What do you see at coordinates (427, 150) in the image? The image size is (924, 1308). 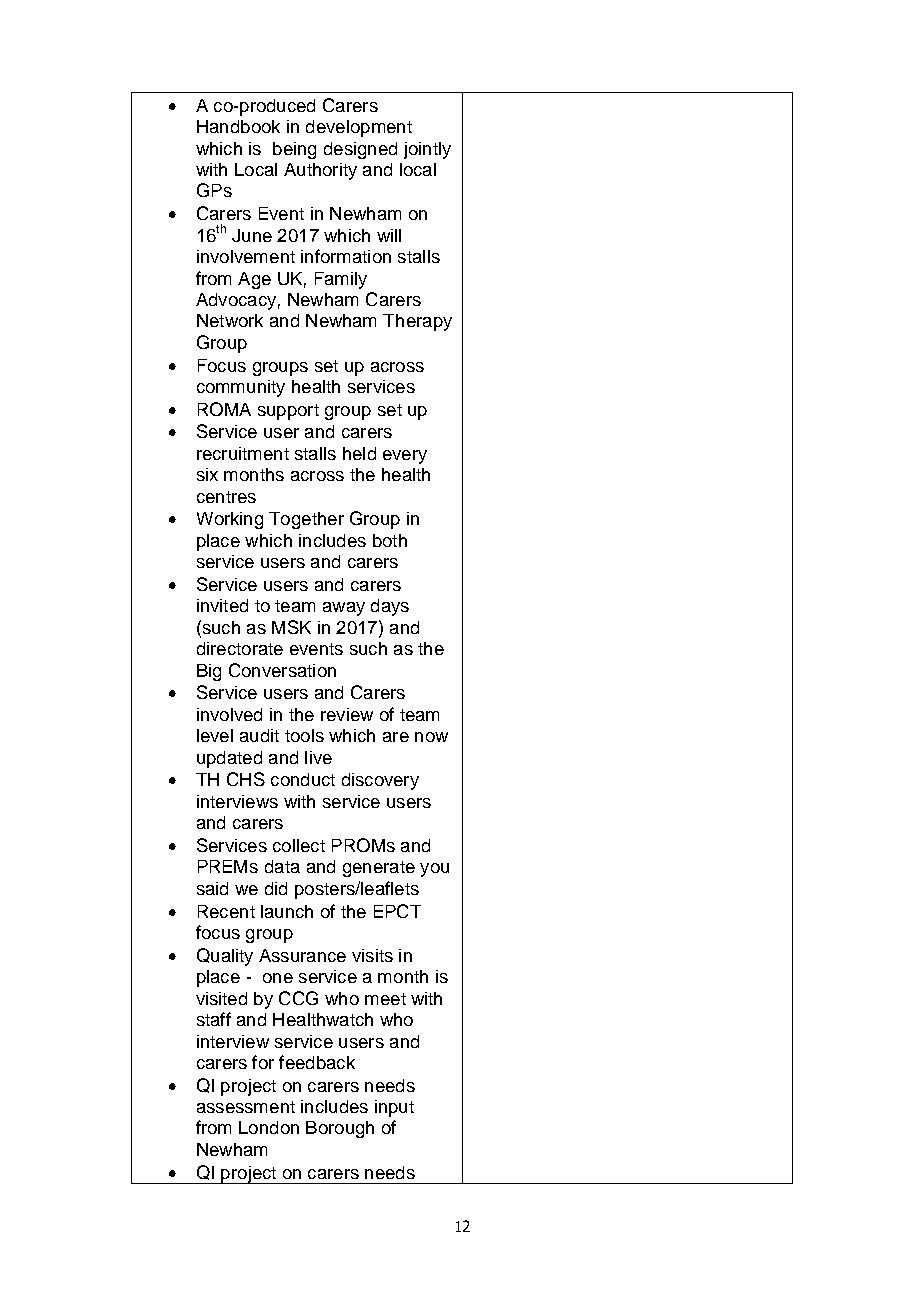 I see `jointly` at bounding box center [427, 150].
